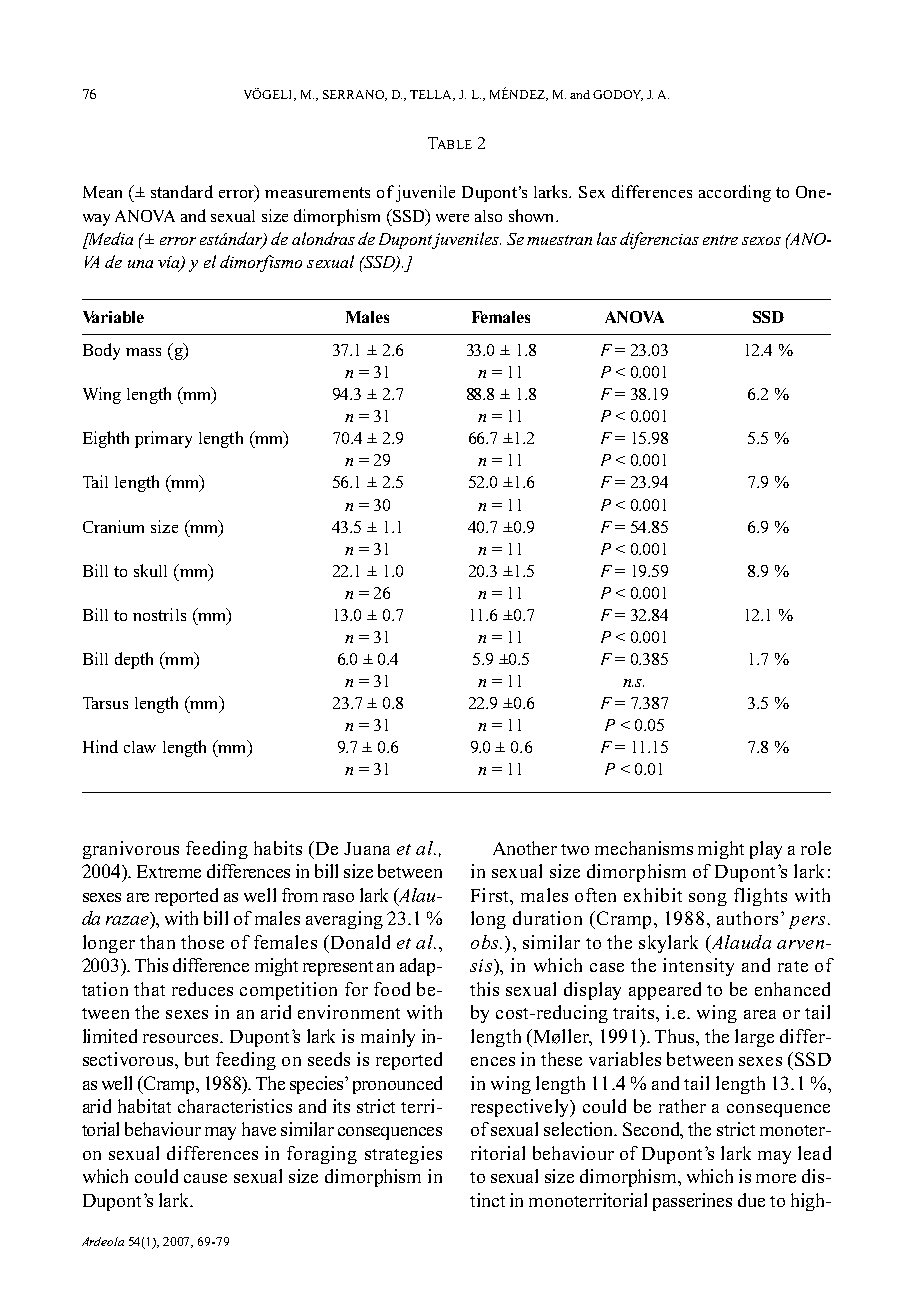 The width and height of the screenshot is (924, 1305). Describe the element at coordinates (486, 942) in the screenshot. I see `obs` at that location.
